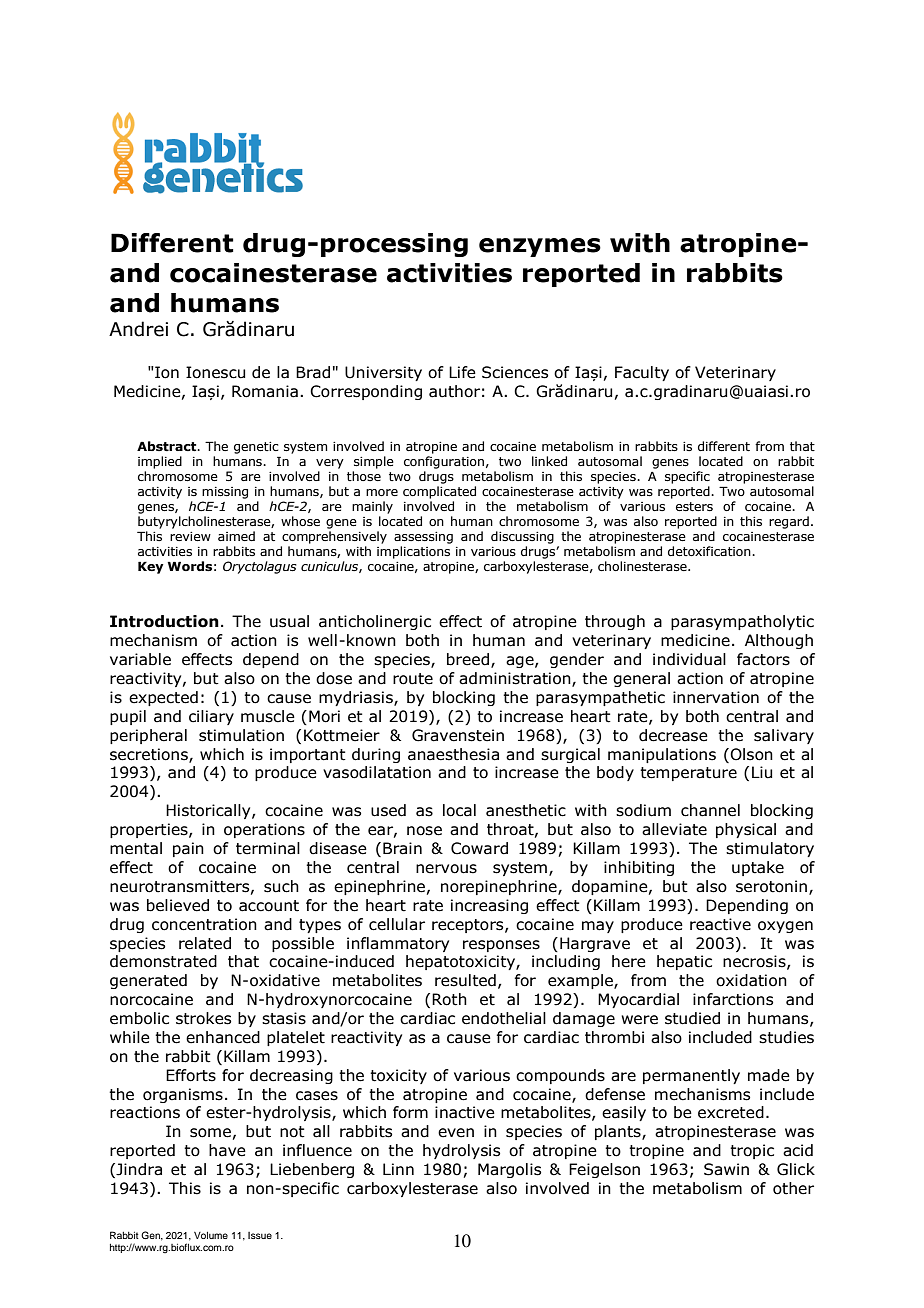 The image size is (924, 1308). Describe the element at coordinates (751, 980) in the screenshot. I see `oxidation` at that location.
